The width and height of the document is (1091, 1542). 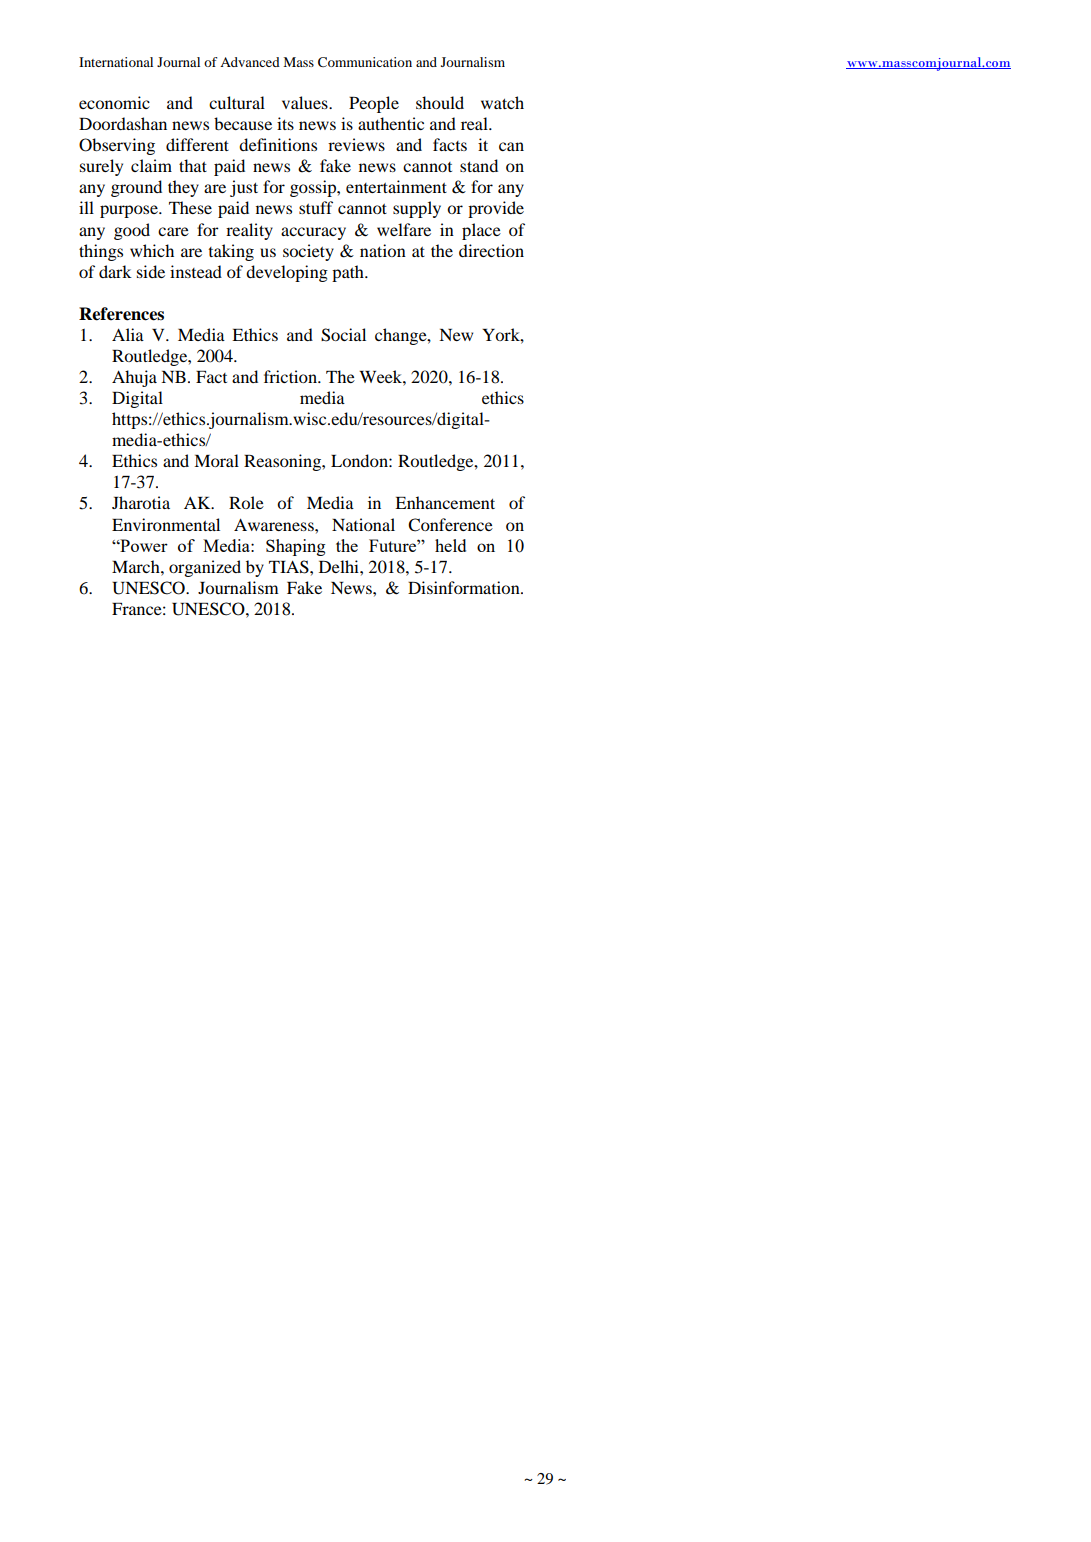 I want to click on economic, so click(x=114, y=102).
